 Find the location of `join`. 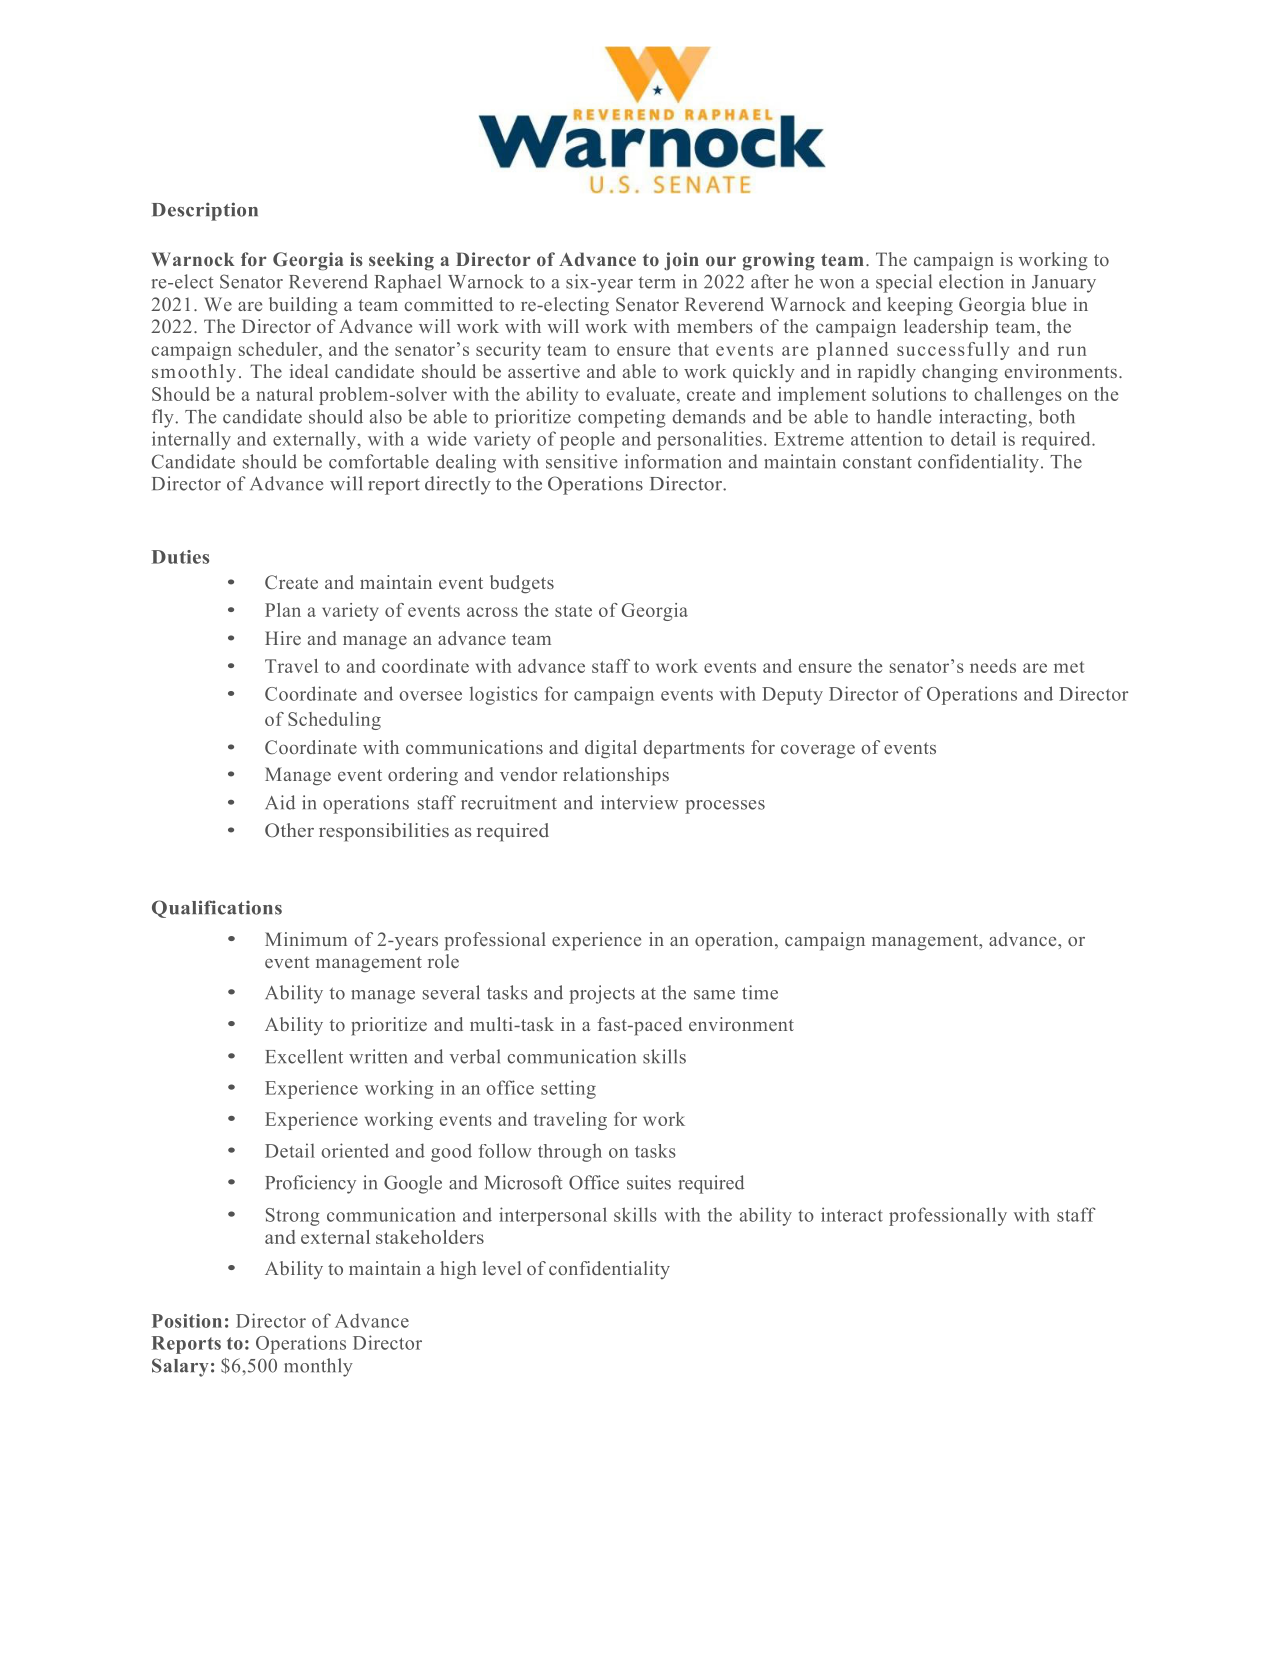

join is located at coordinates (681, 261).
